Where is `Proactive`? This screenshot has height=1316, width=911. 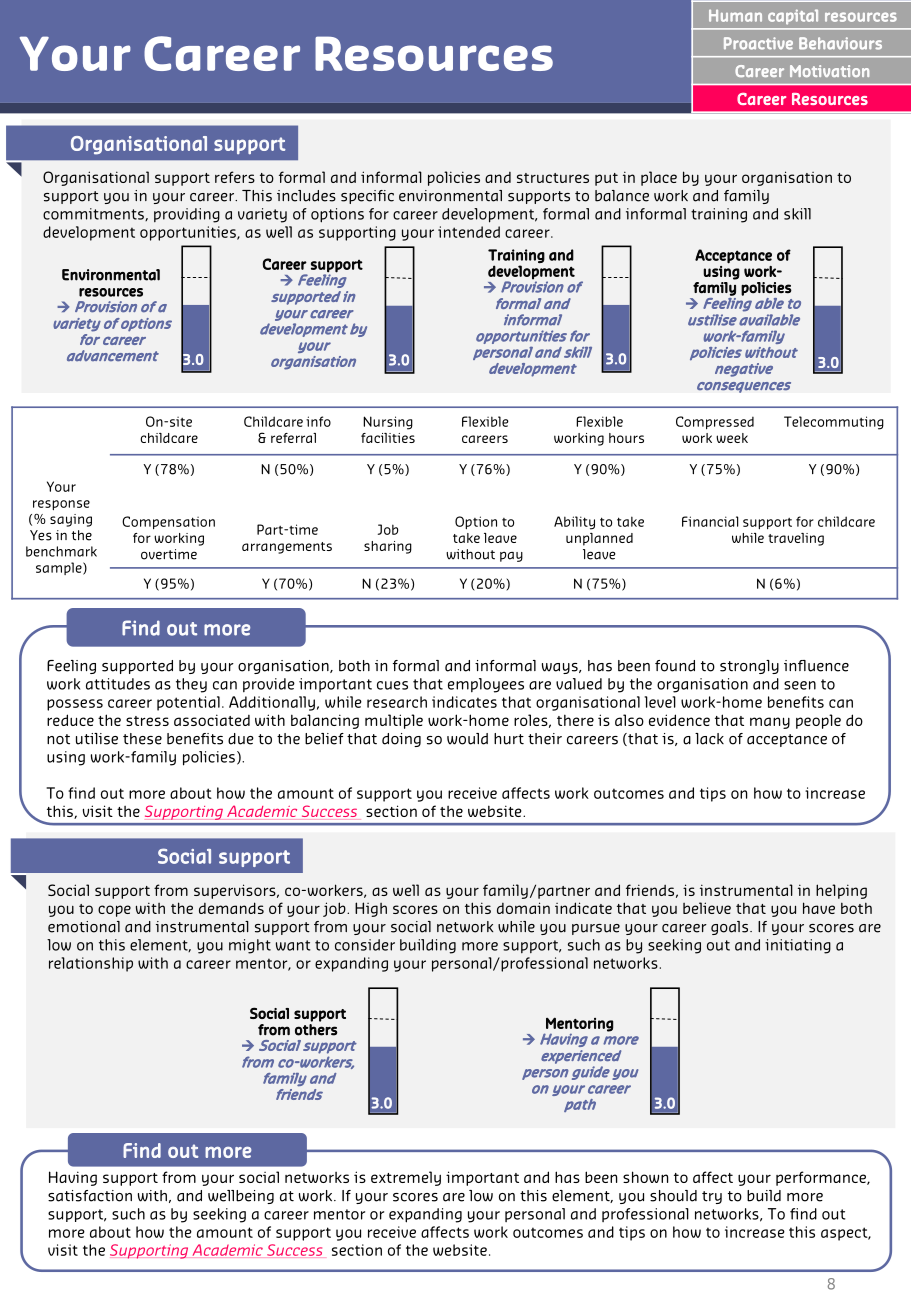
Proactive is located at coordinates (758, 43).
